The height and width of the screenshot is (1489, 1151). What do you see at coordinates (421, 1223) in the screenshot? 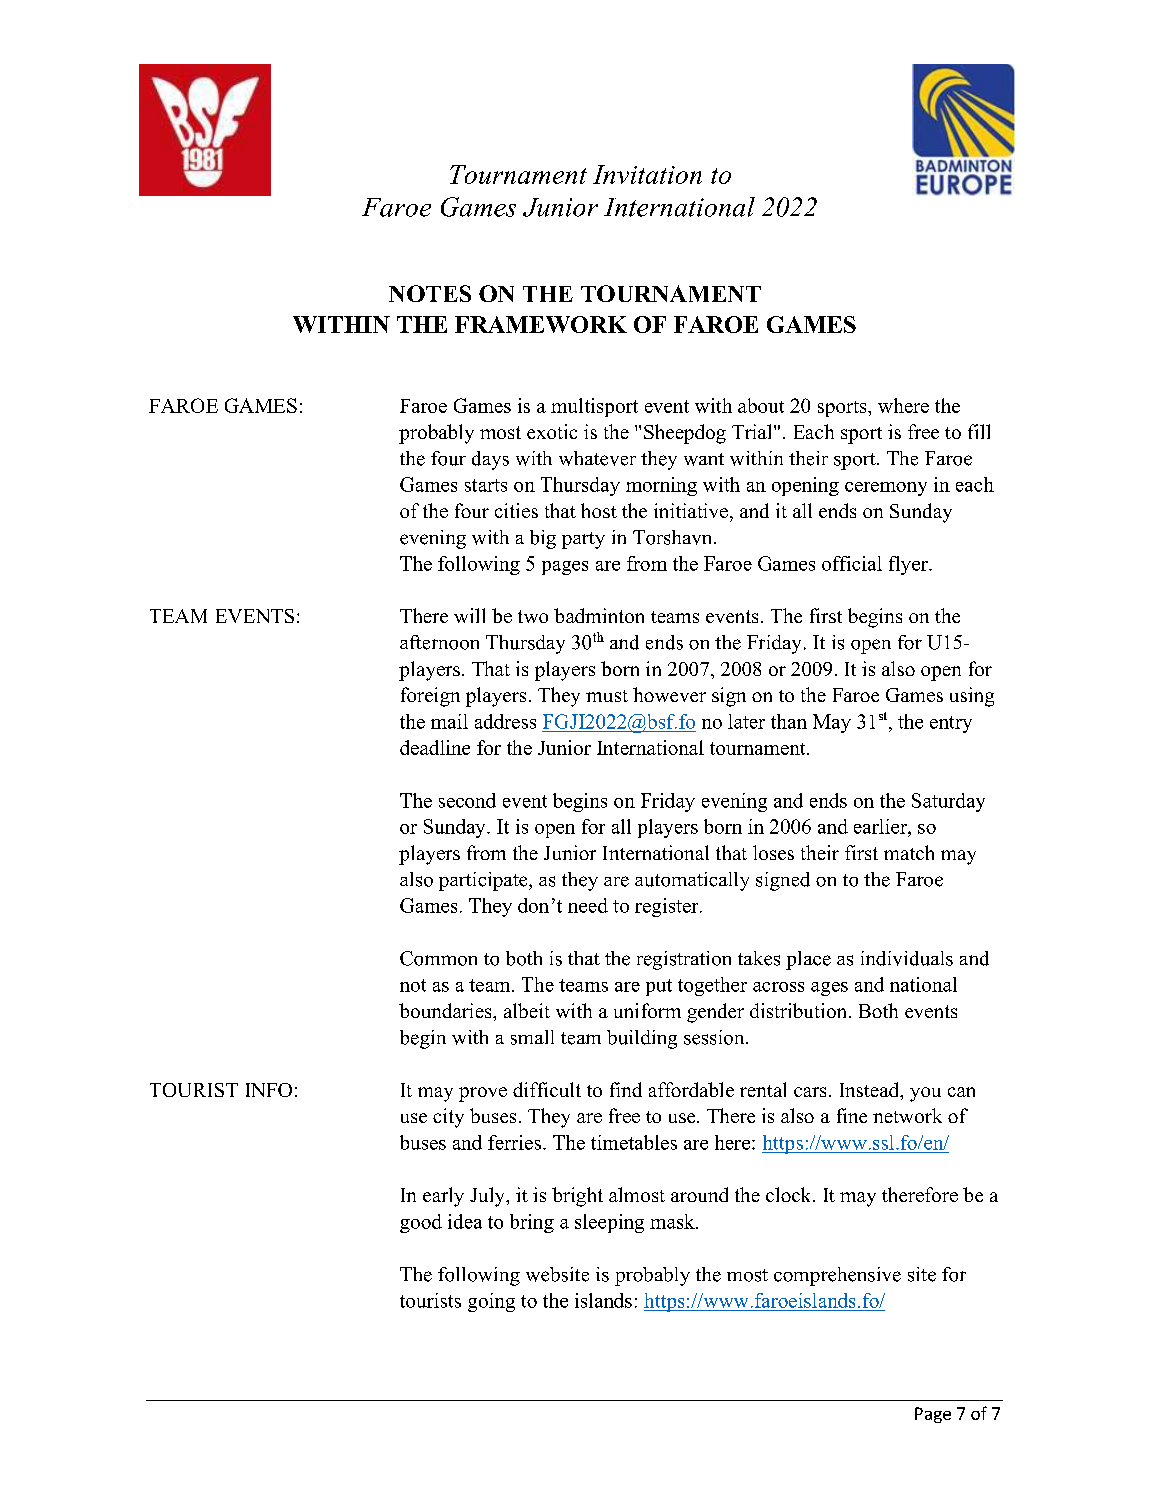
I see `good` at bounding box center [421, 1223].
